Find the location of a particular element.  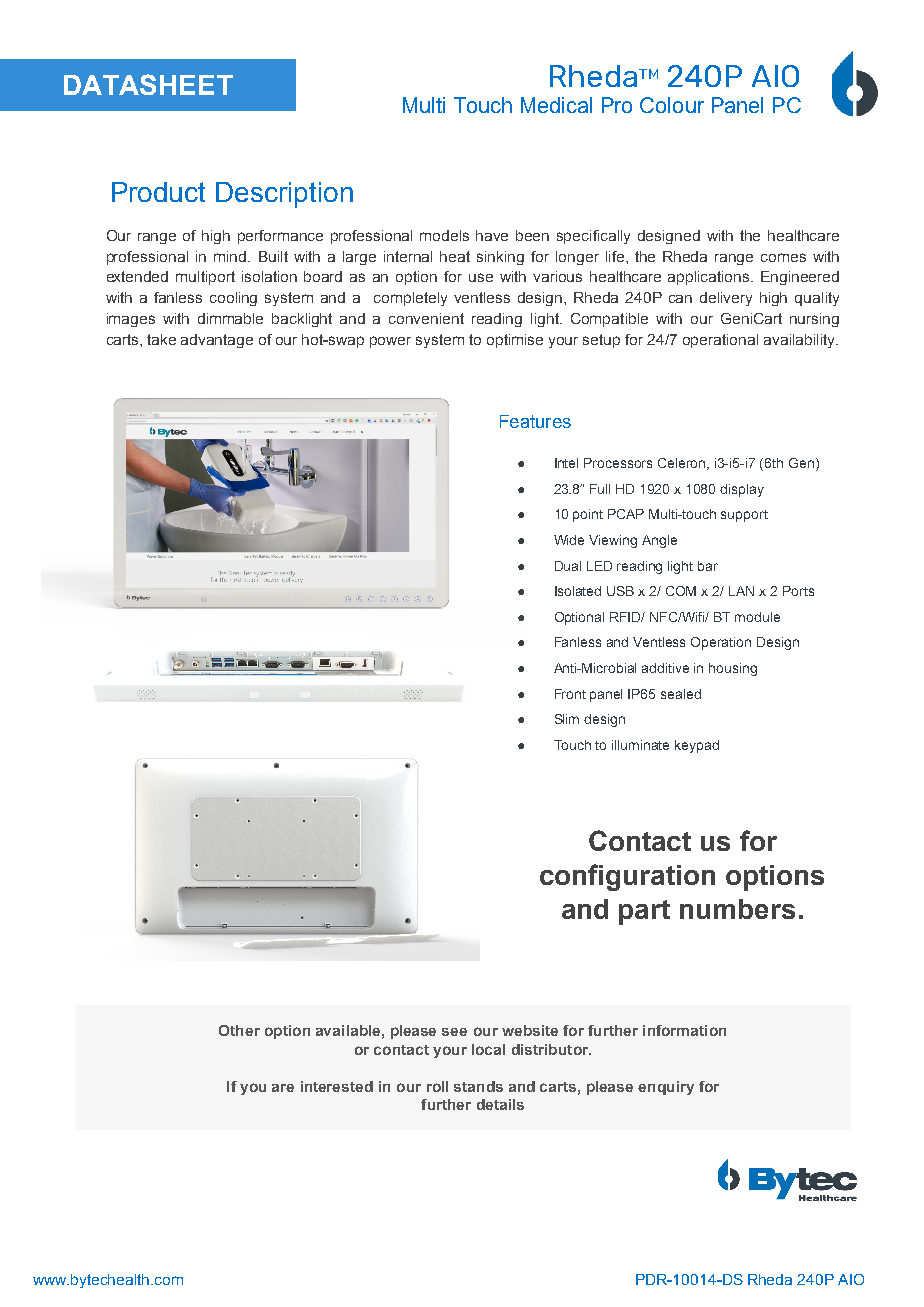

advantage is located at coordinates (217, 341).
